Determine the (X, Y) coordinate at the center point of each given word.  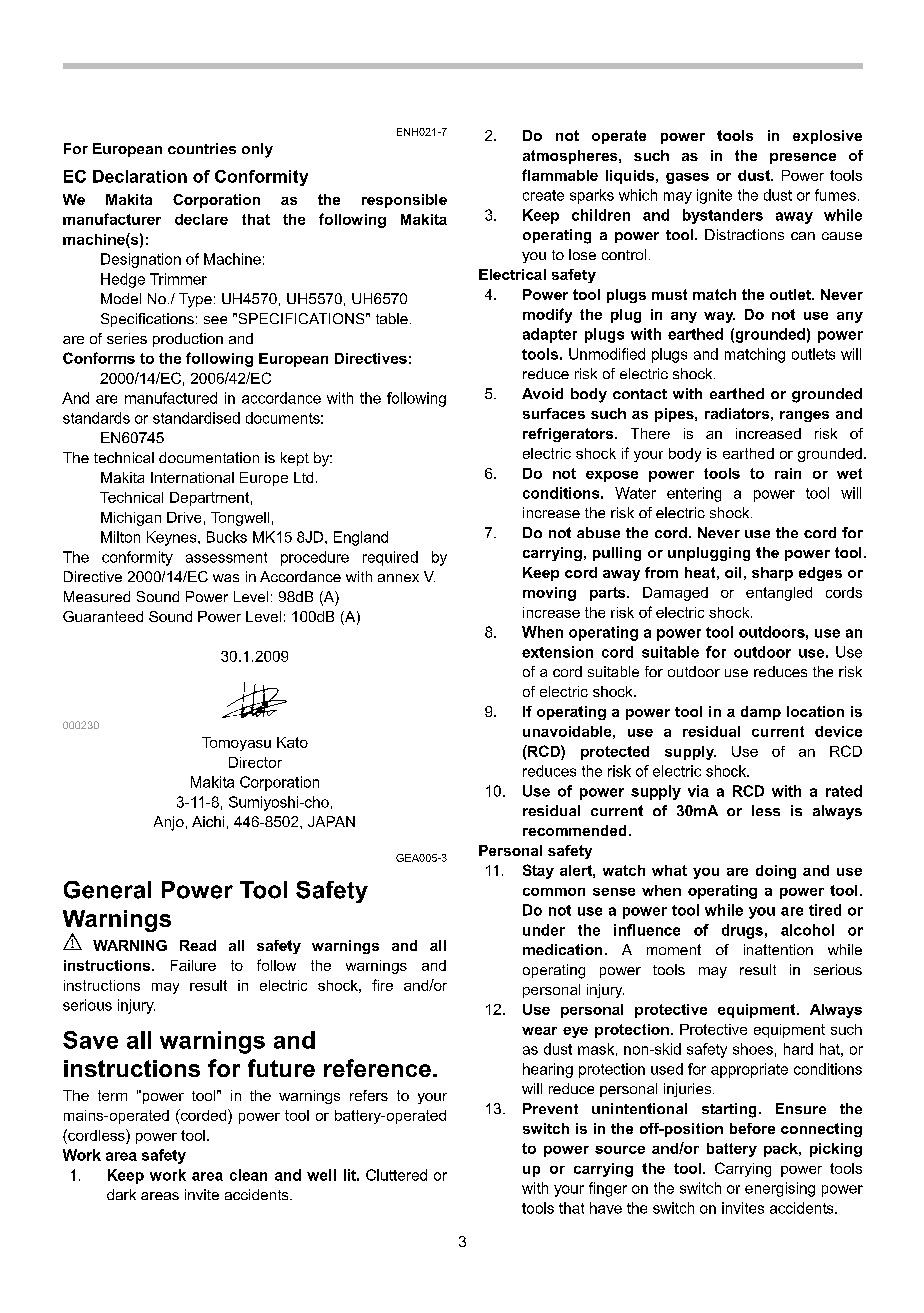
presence (803, 158)
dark (121, 1194)
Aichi (208, 821)
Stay (538, 871)
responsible (404, 201)
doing (776, 872)
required (390, 558)
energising (780, 1189)
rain (788, 473)
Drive (184, 517)
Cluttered (396, 1175)
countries (202, 148)
